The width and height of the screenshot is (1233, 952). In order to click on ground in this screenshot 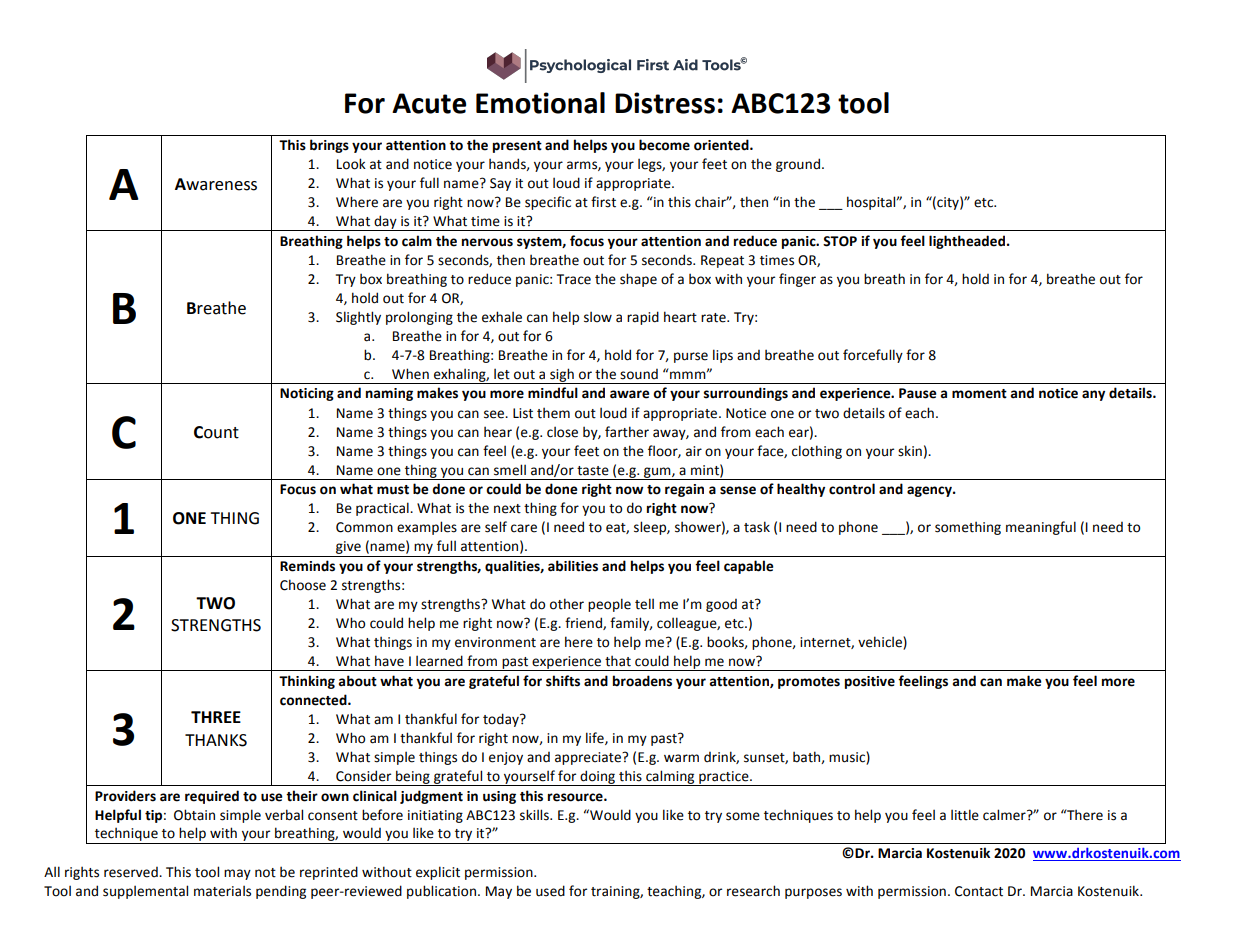, I will do `click(798, 165)`.
